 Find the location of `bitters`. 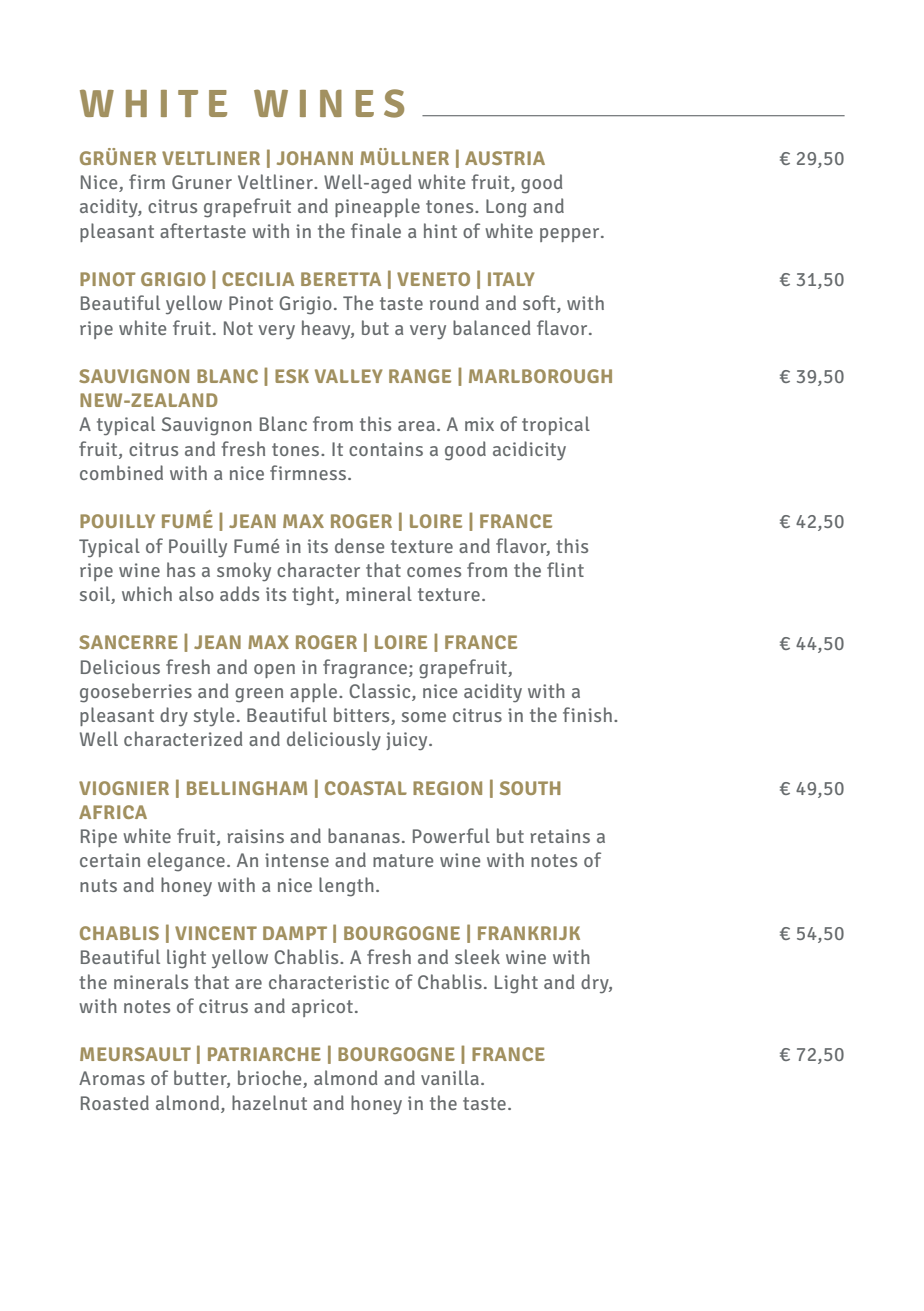

bitters is located at coordinates (363, 716).
